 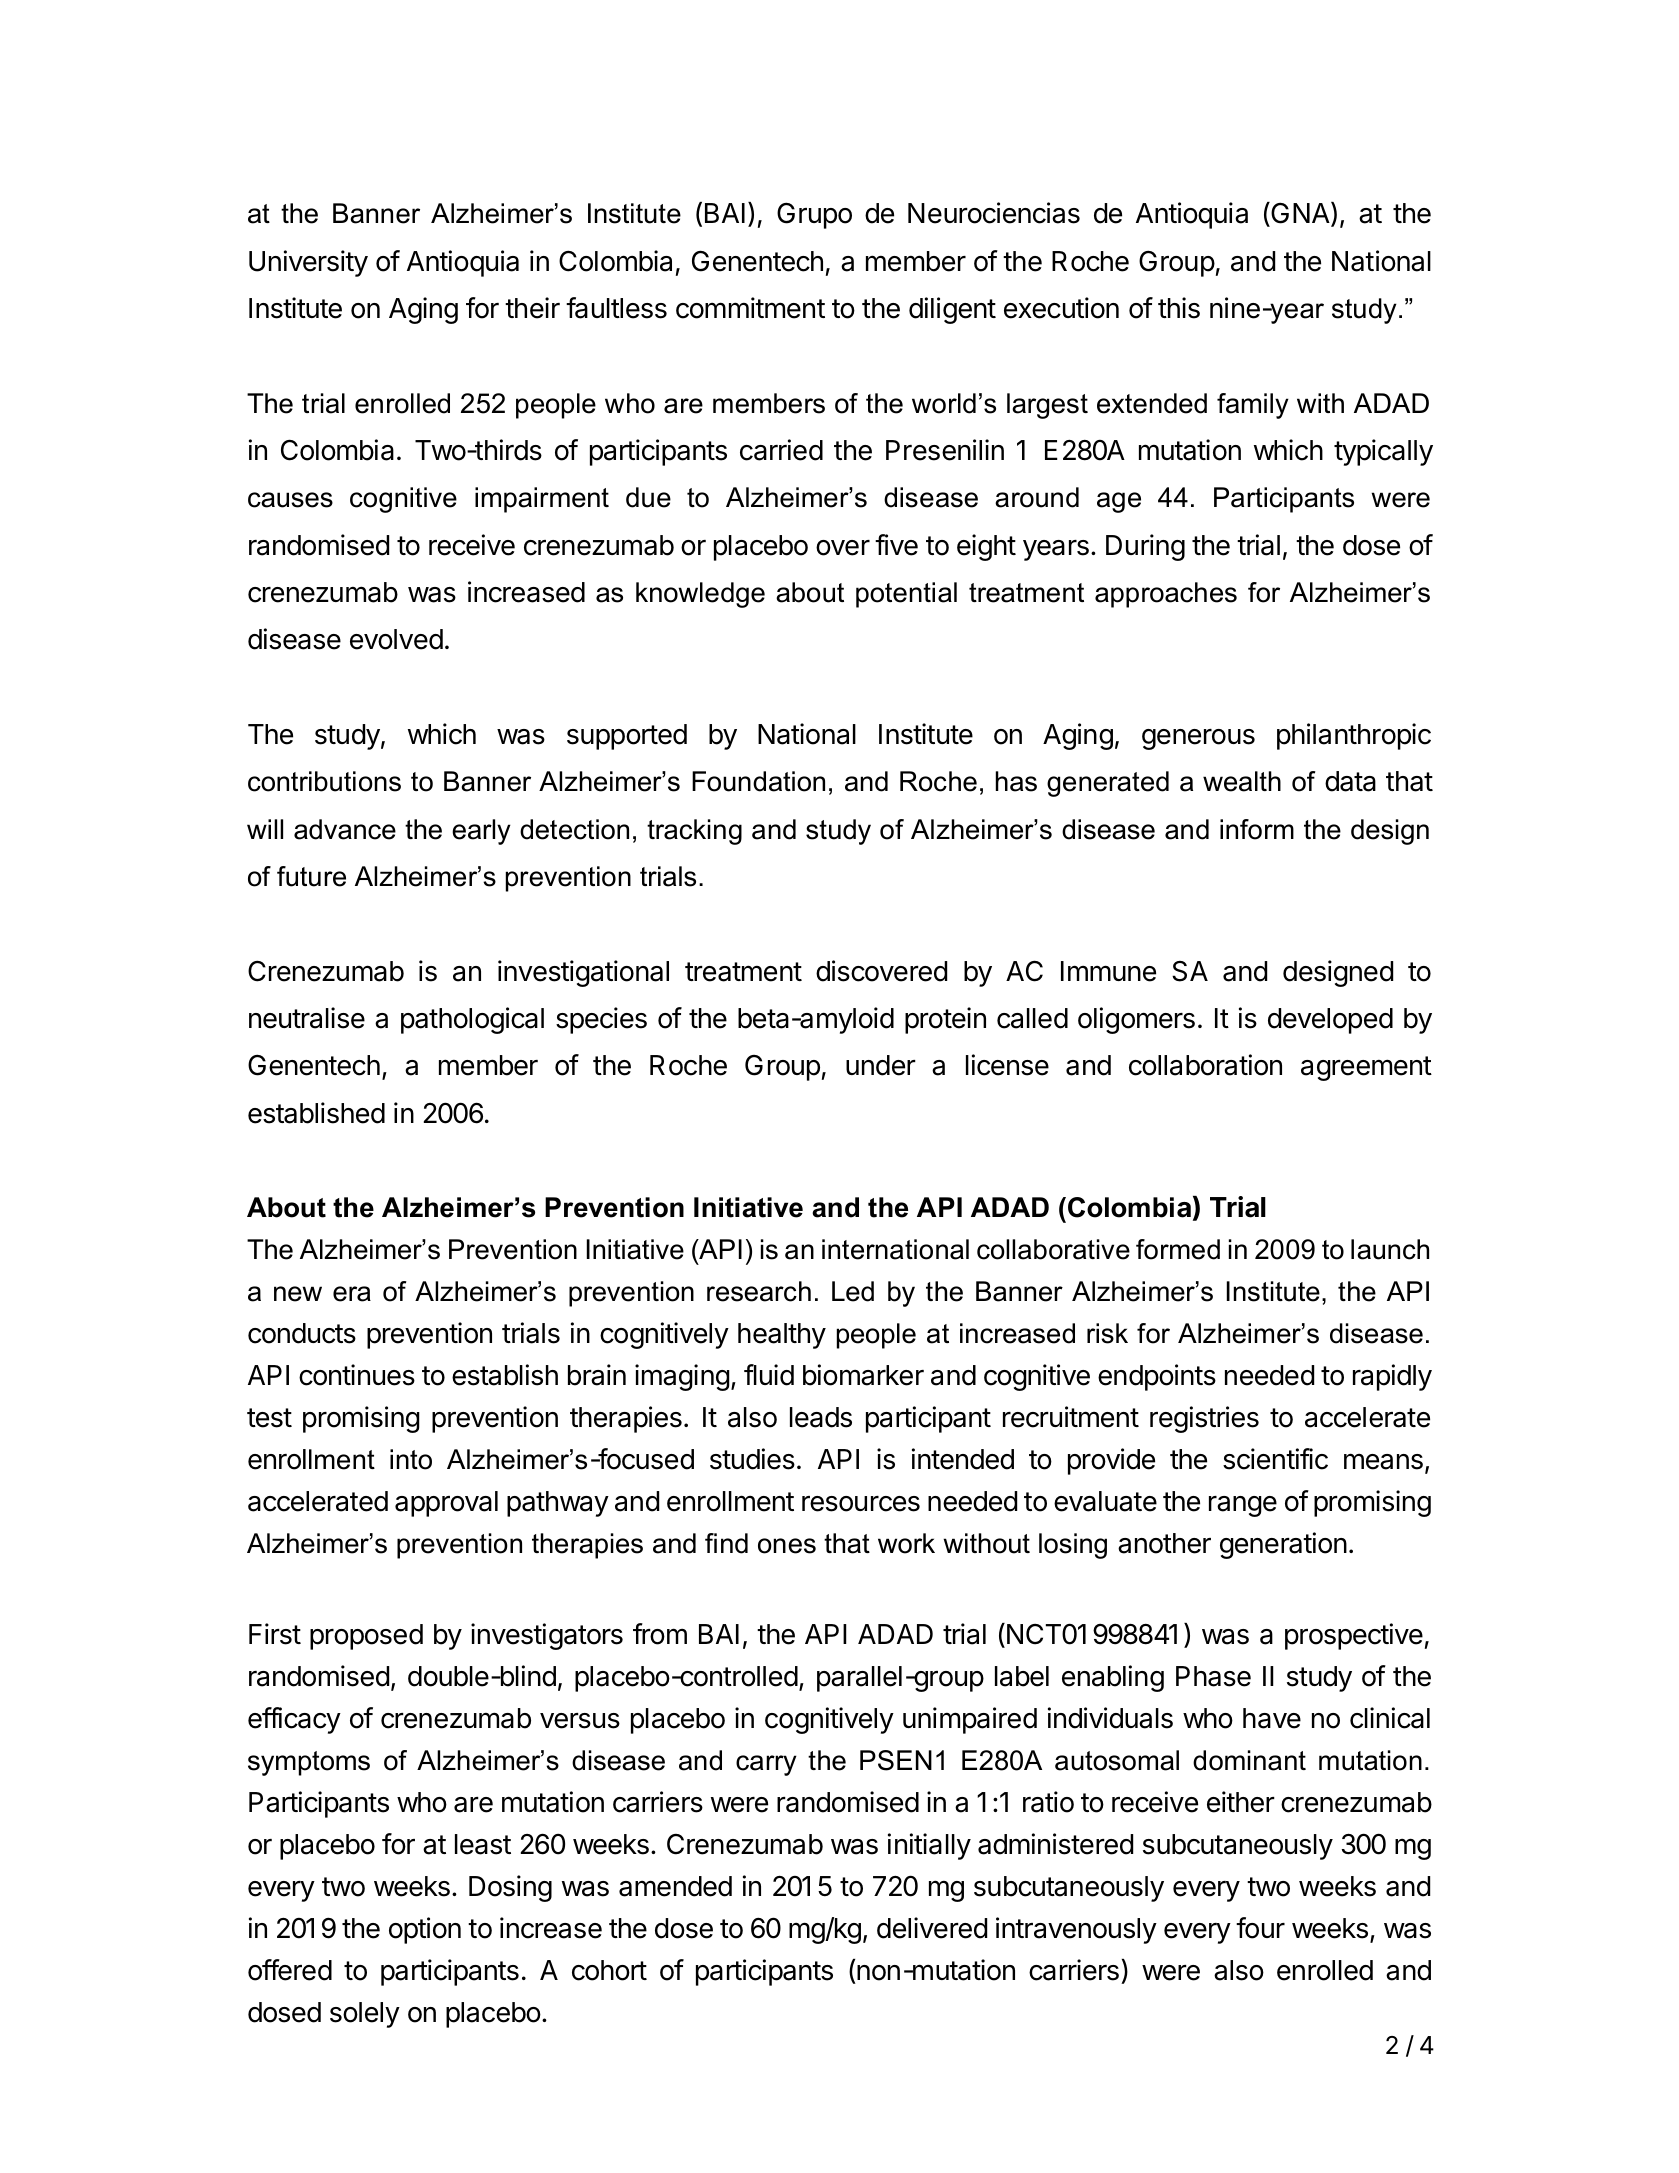 What do you see at coordinates (472, 1020) in the page?
I see `pathological` at bounding box center [472, 1020].
